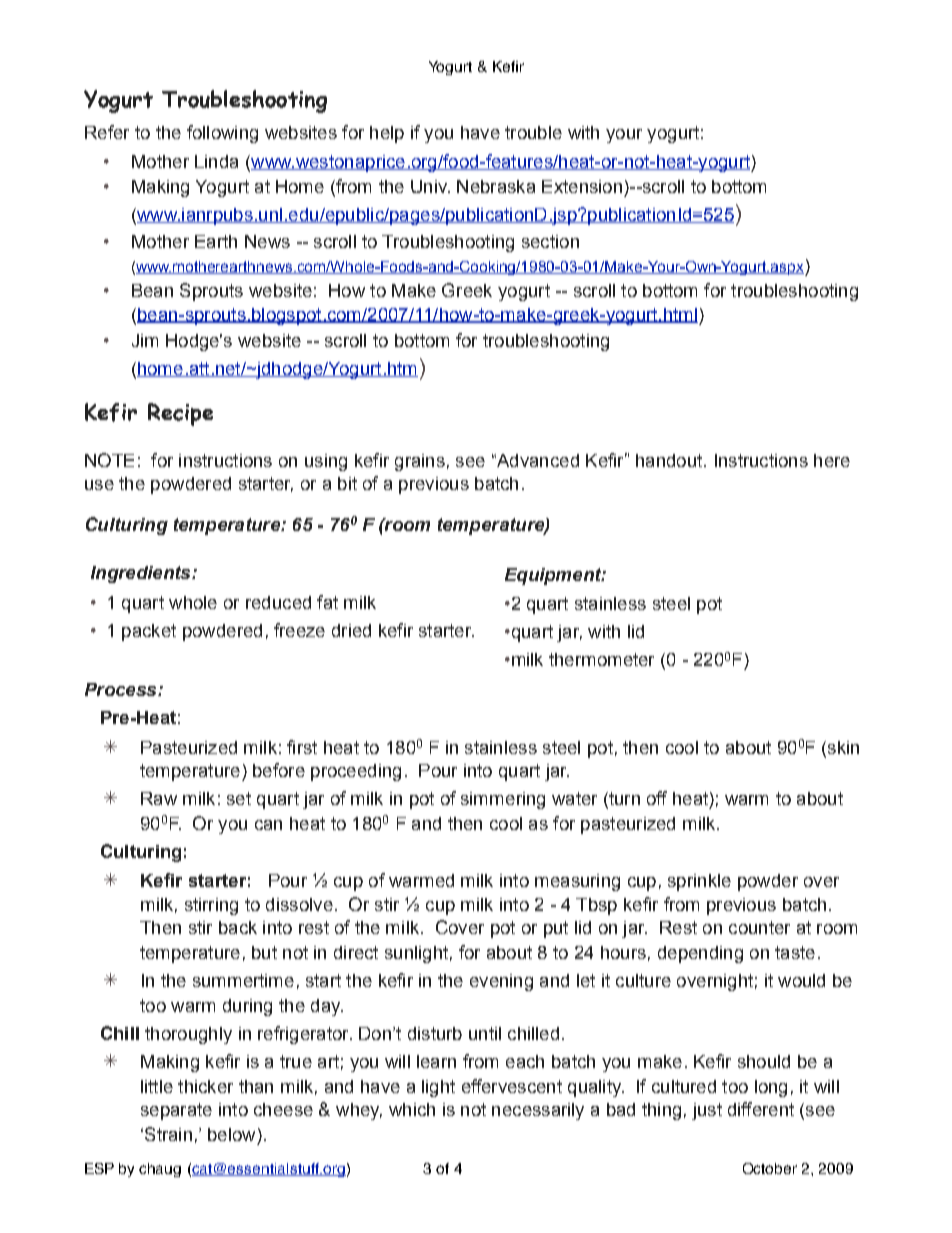 The image size is (952, 1233). What do you see at coordinates (351, 630) in the image?
I see `dried` at bounding box center [351, 630].
